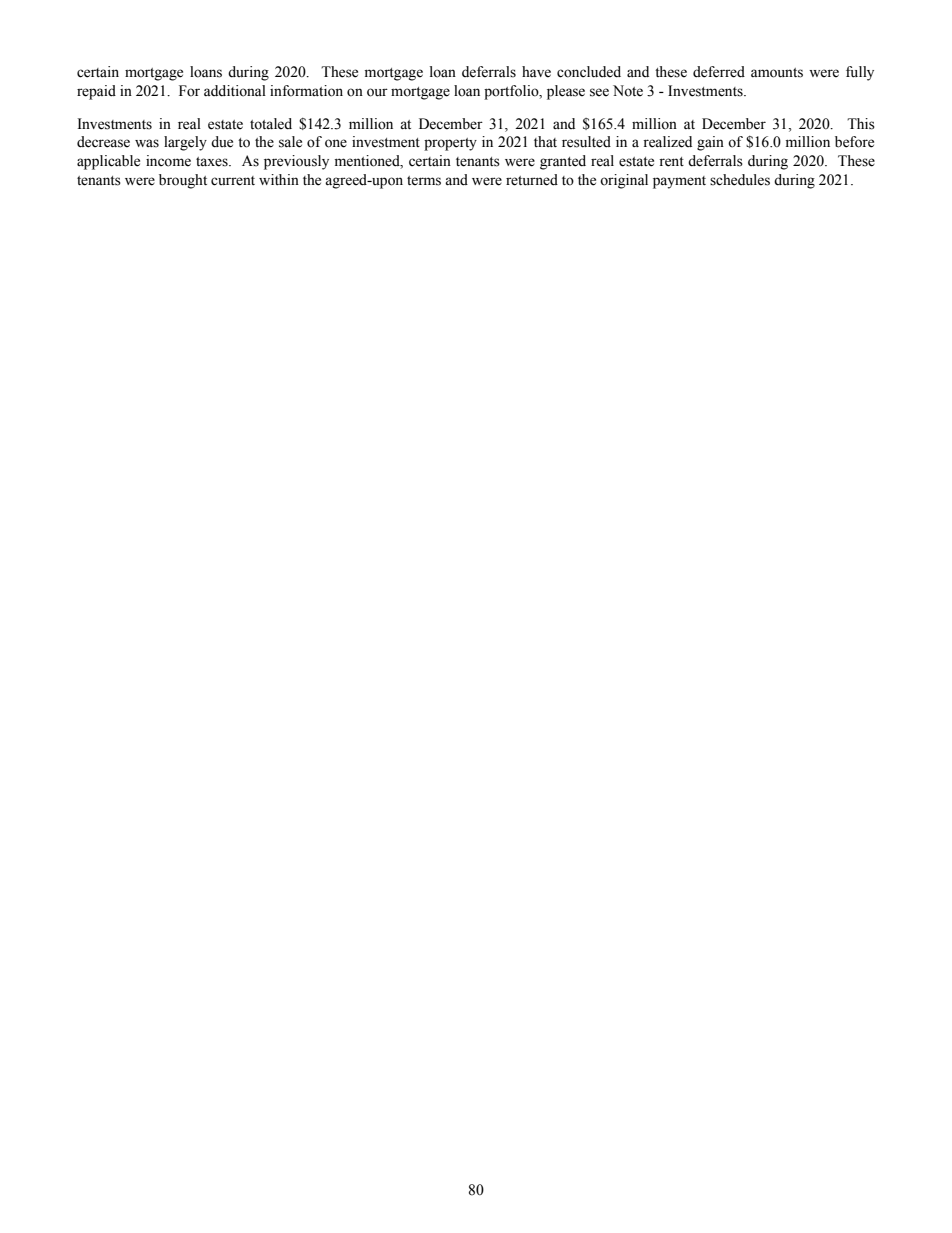  What do you see at coordinates (235, 91) in the document?
I see `additional` at bounding box center [235, 91].
